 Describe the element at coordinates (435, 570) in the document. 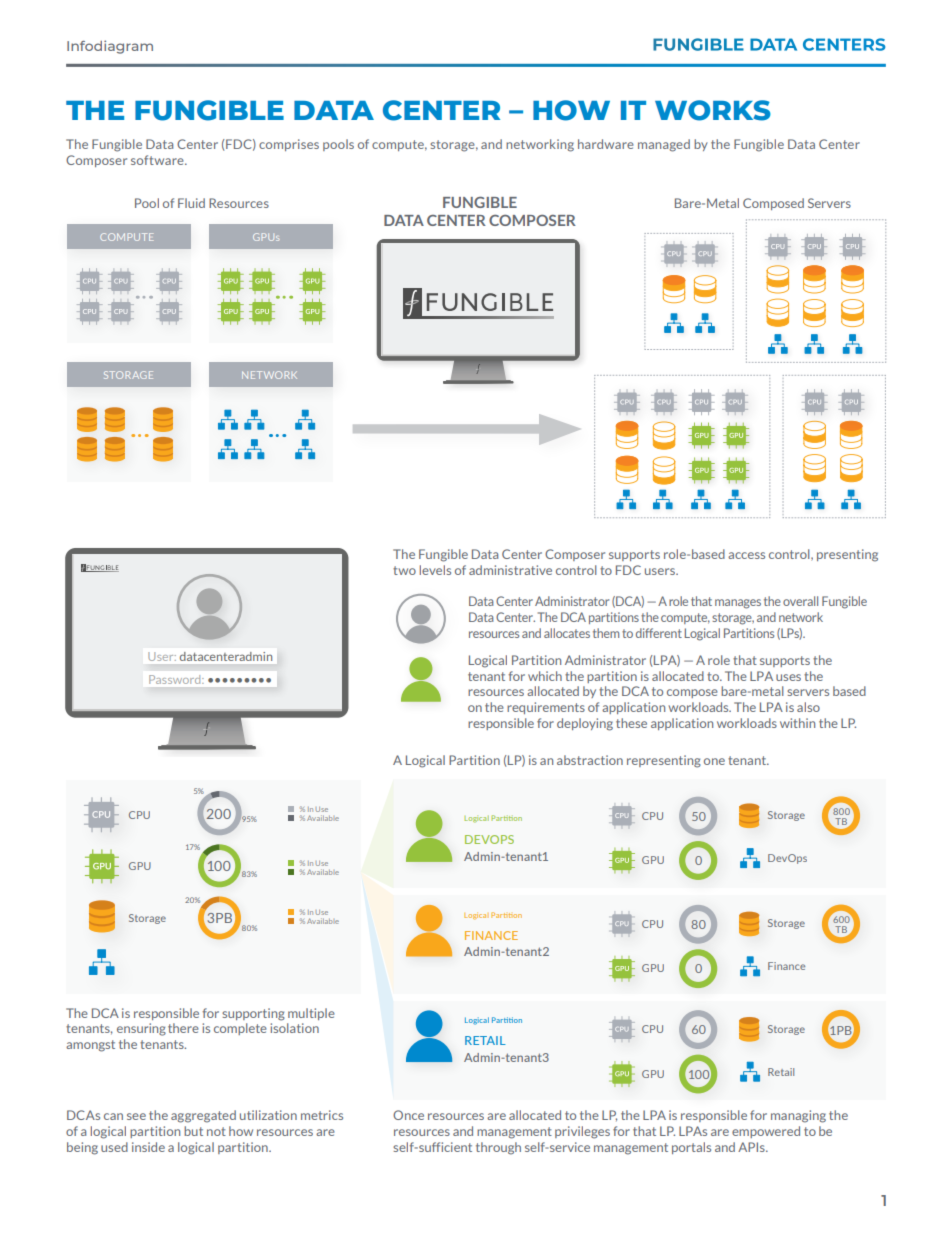

I see `levels` at that location.
